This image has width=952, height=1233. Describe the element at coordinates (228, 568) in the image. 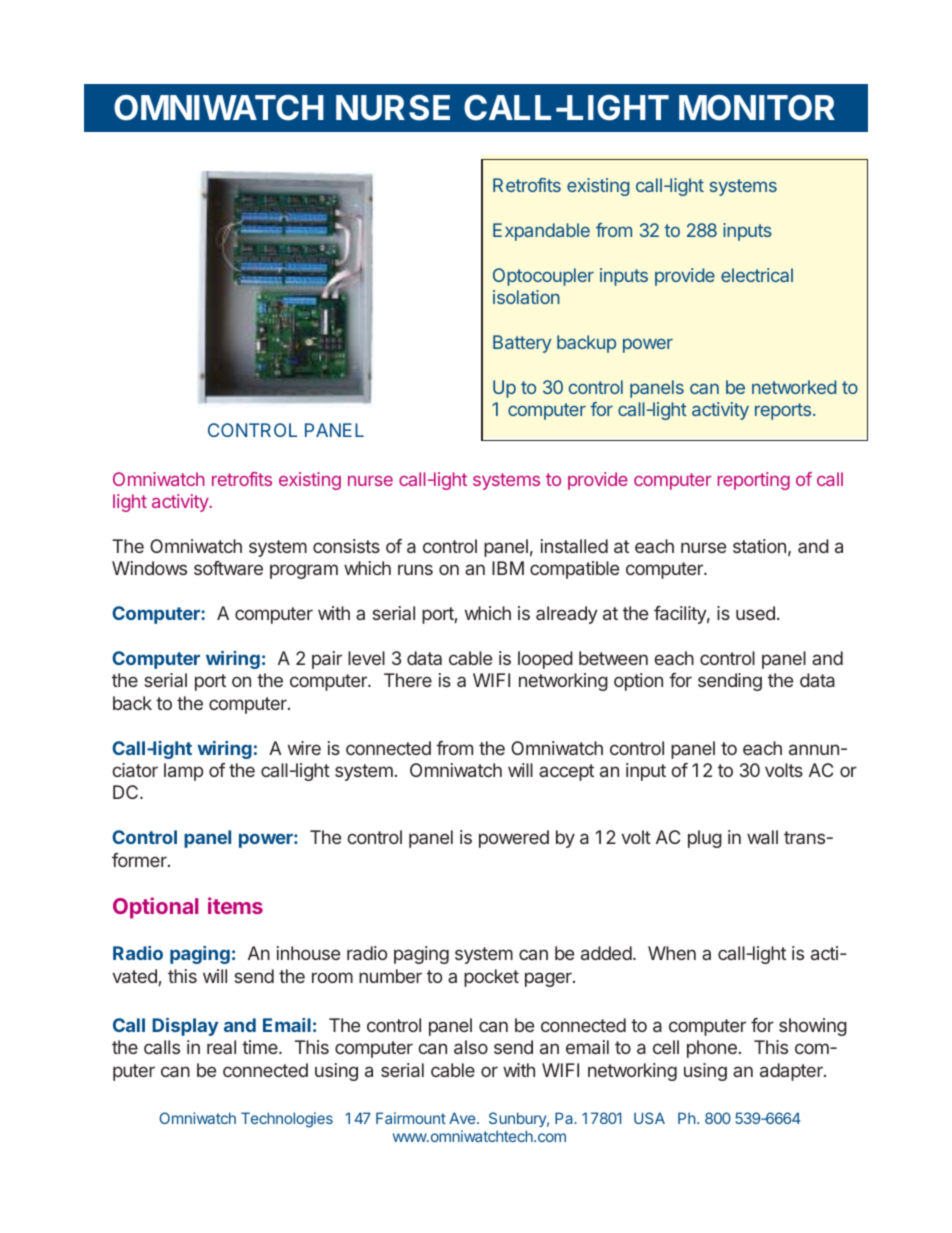

I see `software` at that location.
